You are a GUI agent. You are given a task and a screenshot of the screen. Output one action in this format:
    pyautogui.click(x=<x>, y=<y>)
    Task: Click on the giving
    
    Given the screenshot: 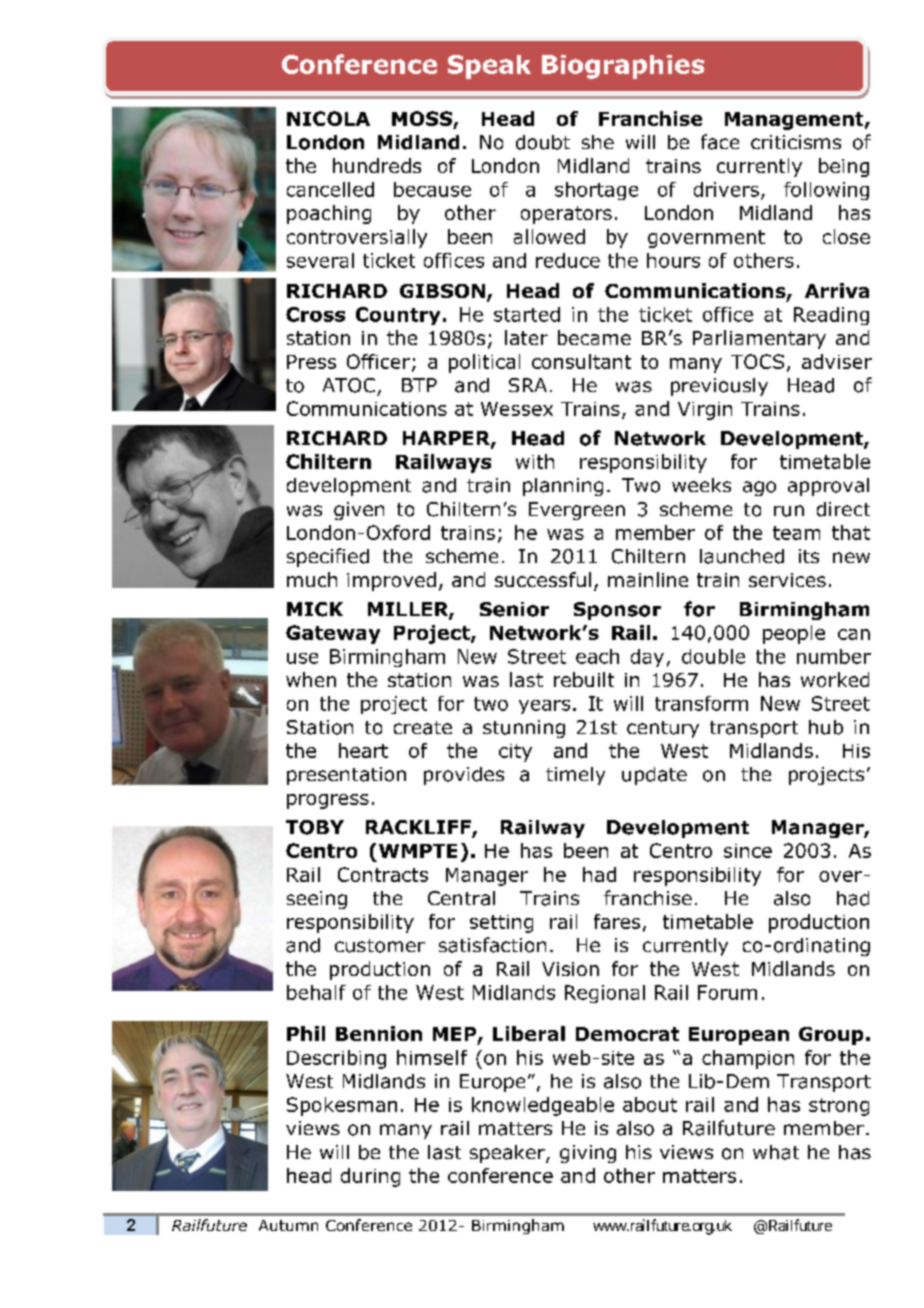 What is the action you would take?
    pyautogui.click(x=588, y=1154)
